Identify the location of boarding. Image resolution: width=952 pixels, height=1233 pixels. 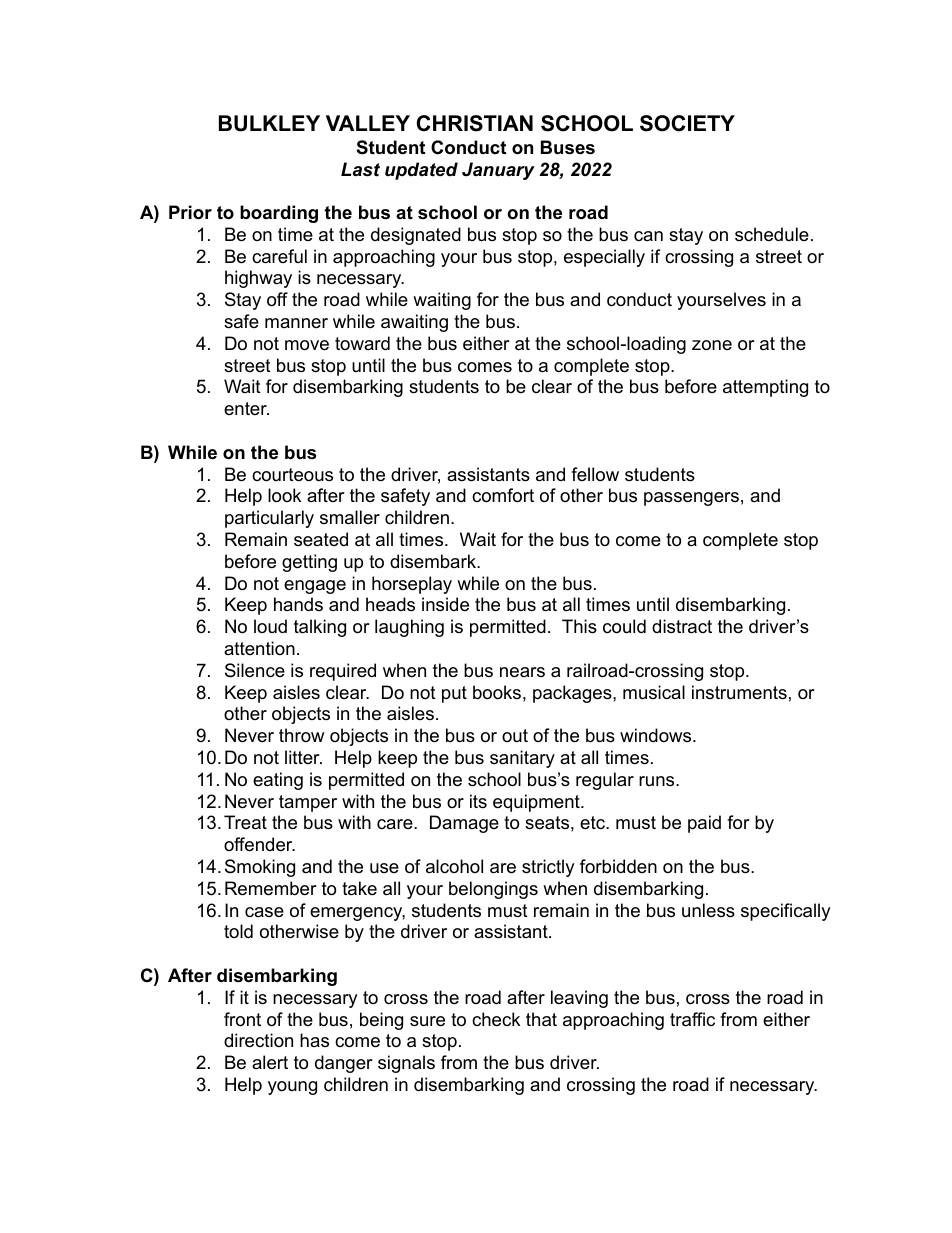
(279, 214).
